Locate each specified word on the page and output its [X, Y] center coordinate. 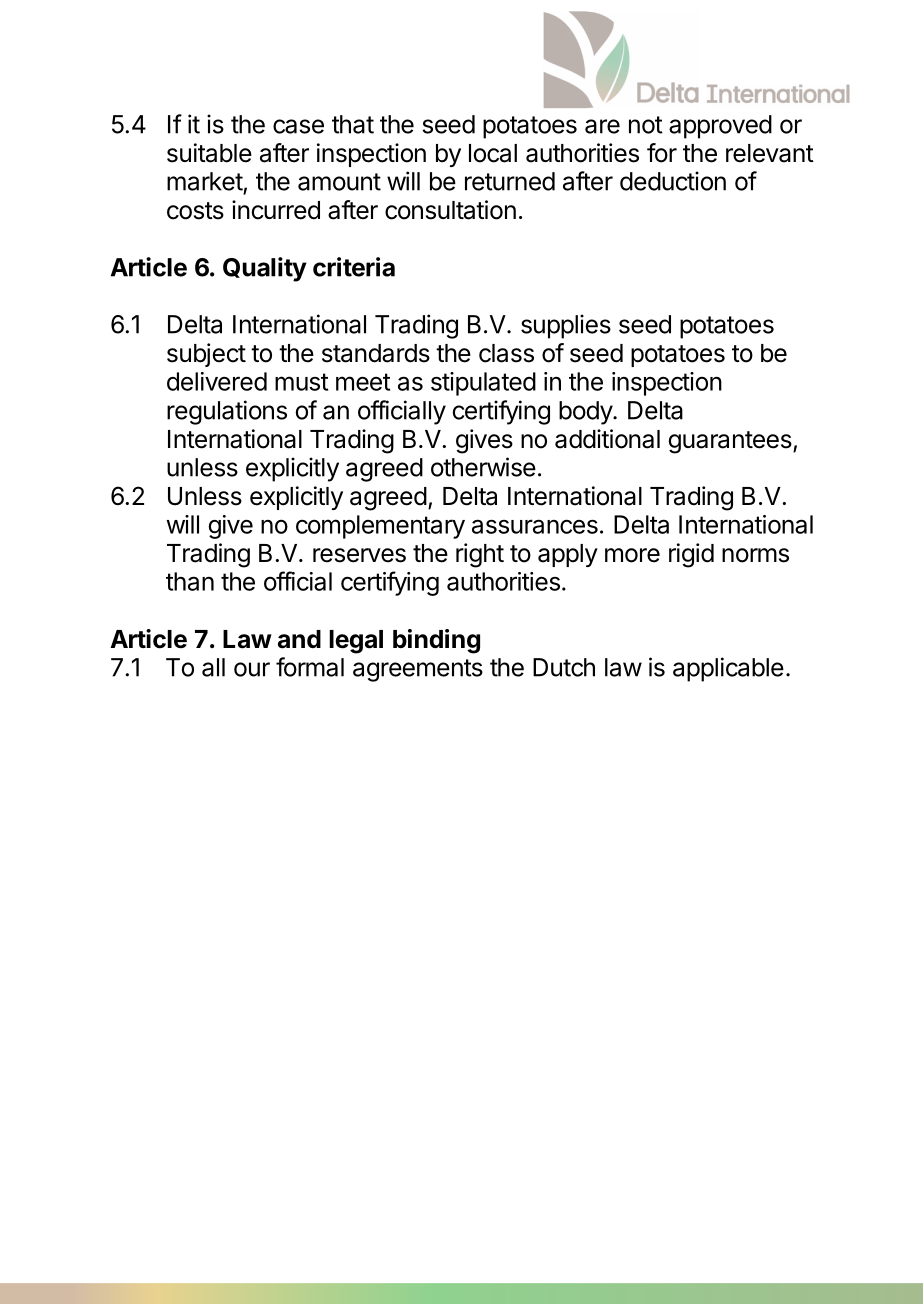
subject [206, 355]
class [506, 353]
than [190, 581]
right [480, 555]
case [298, 126]
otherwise [483, 467]
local [493, 153]
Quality [265, 269]
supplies [566, 326]
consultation [450, 210]
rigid [691, 555]
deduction [673, 181]
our [252, 669]
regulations [227, 412]
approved [720, 127]
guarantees [731, 442]
